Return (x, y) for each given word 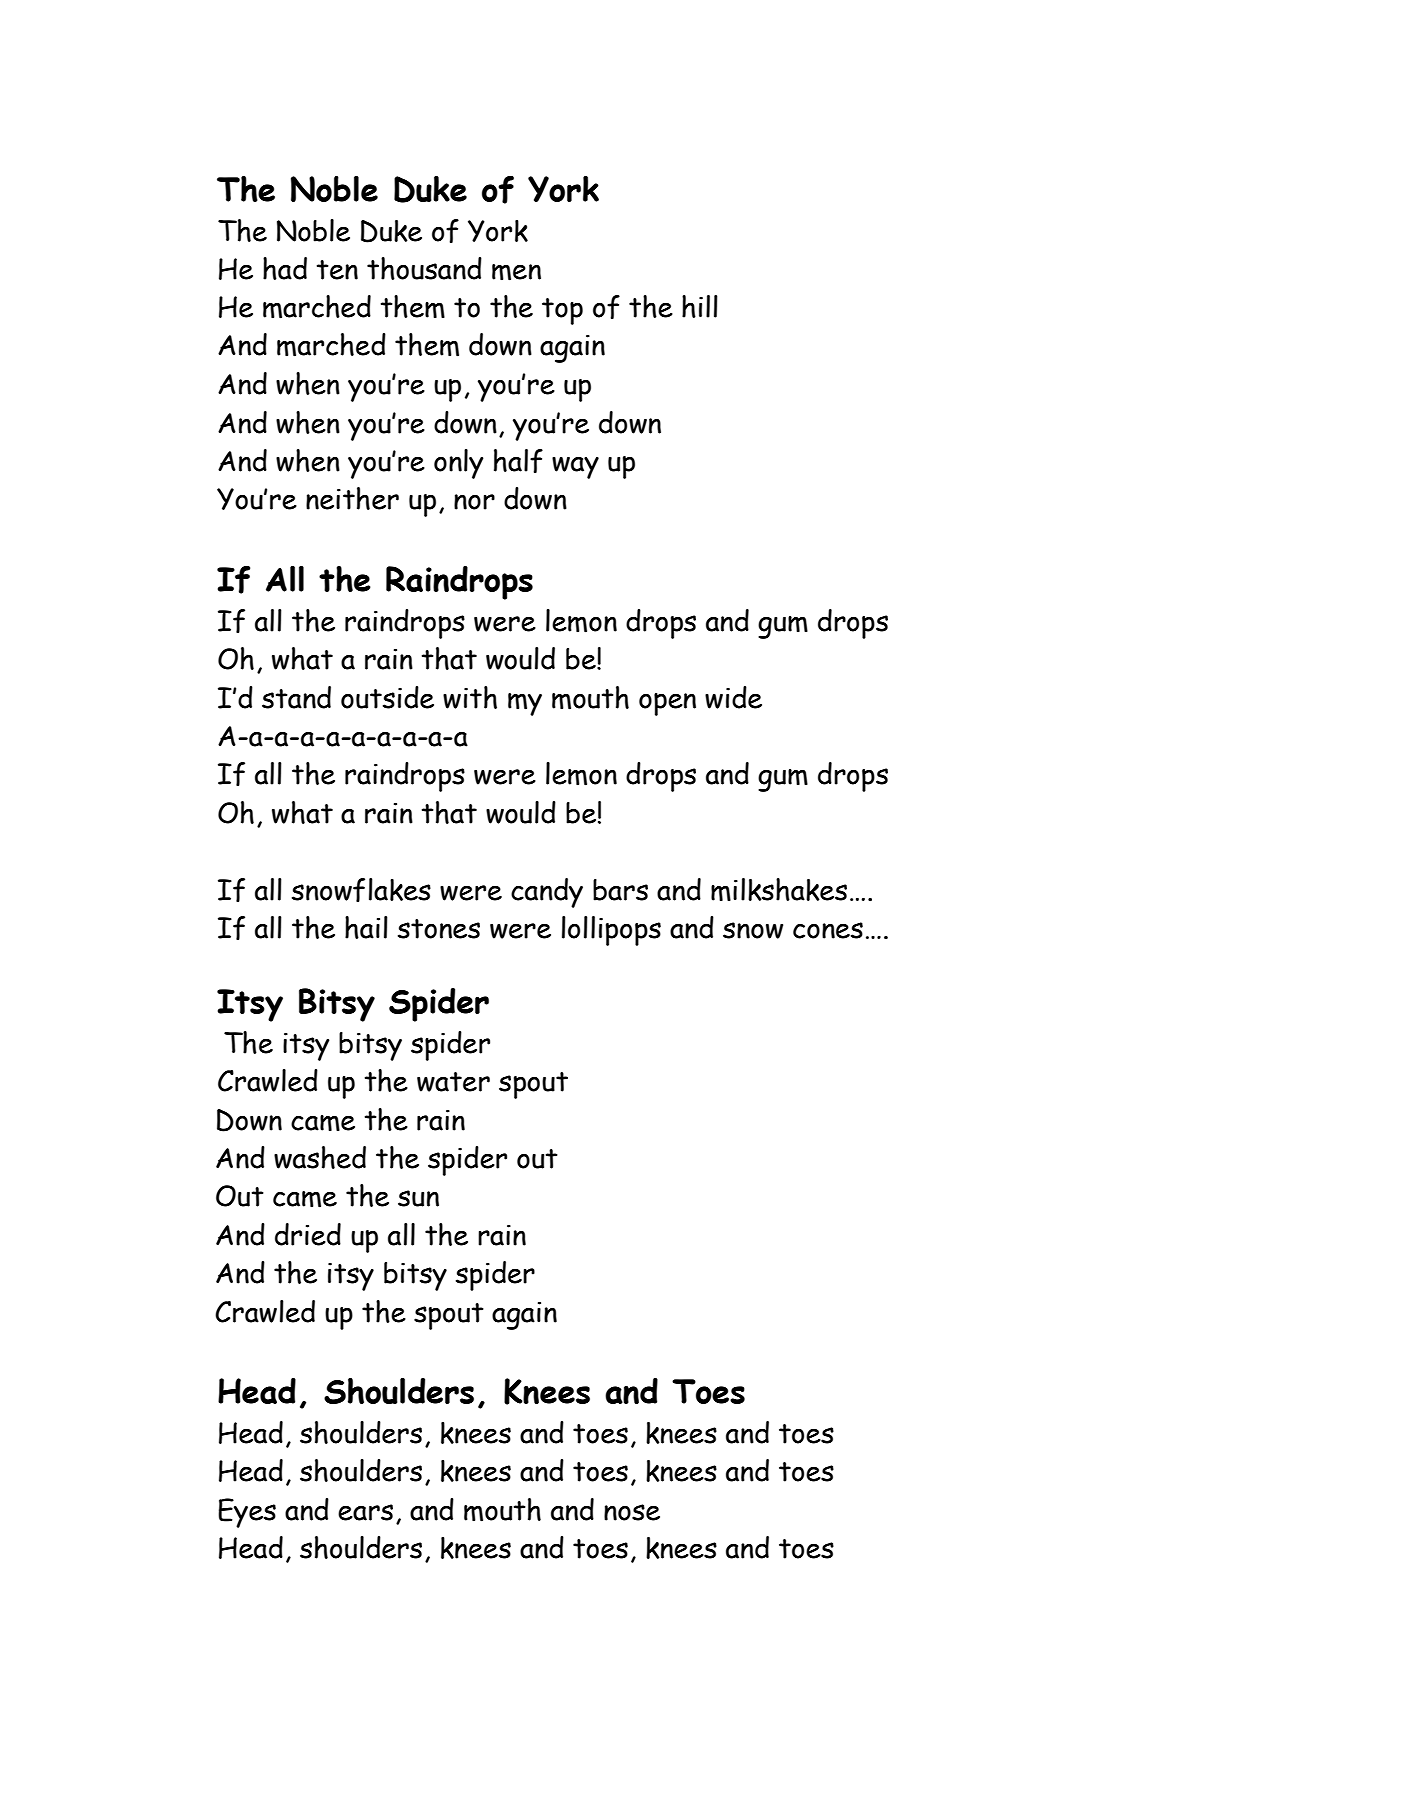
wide (733, 697)
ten (337, 270)
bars (620, 890)
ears (365, 1512)
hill (700, 306)
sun (418, 1198)
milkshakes (779, 890)
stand (296, 697)
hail (366, 927)
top (562, 311)
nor (474, 502)
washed (320, 1157)
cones (828, 930)
